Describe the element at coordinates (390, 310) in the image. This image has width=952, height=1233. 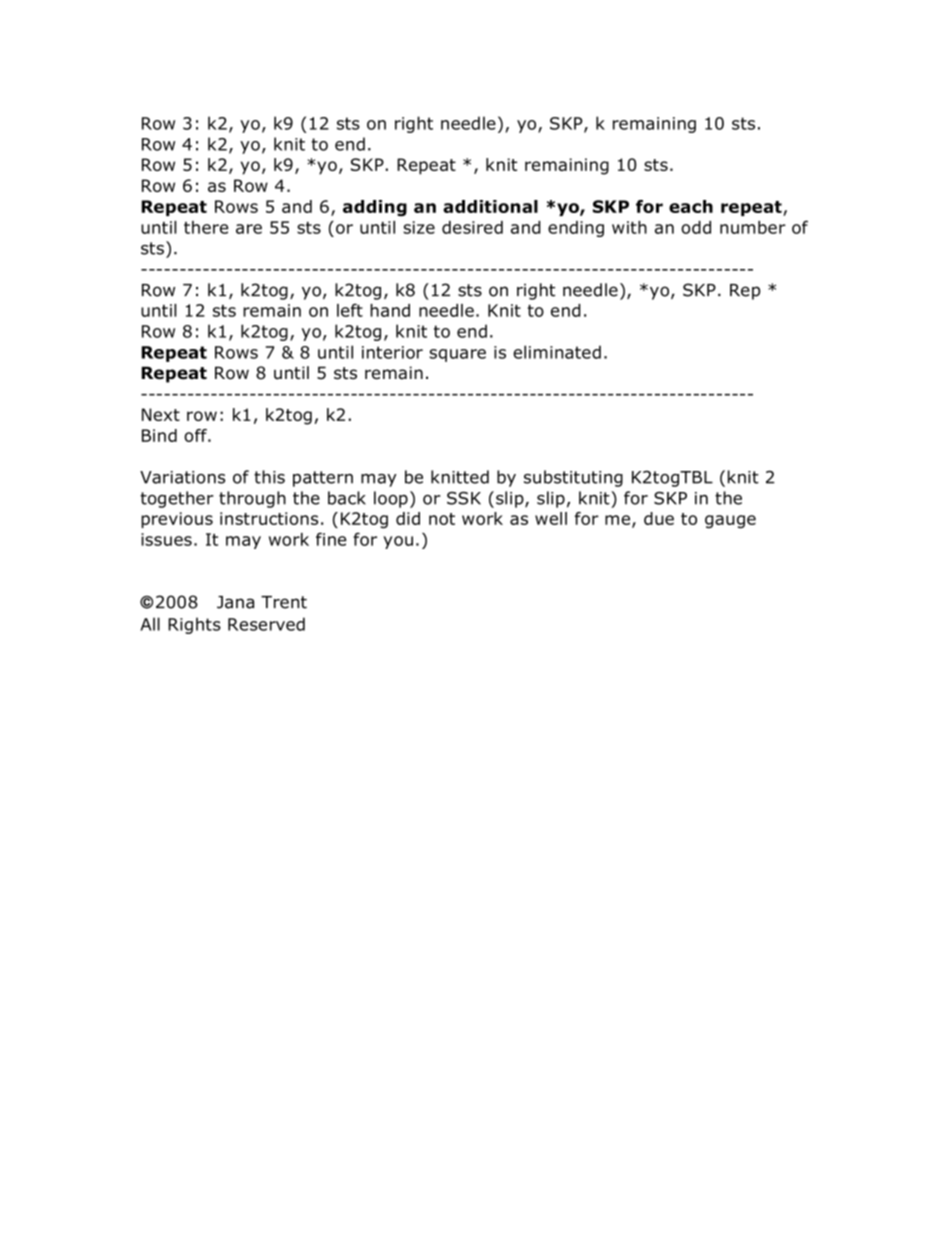
I see `hand` at that location.
